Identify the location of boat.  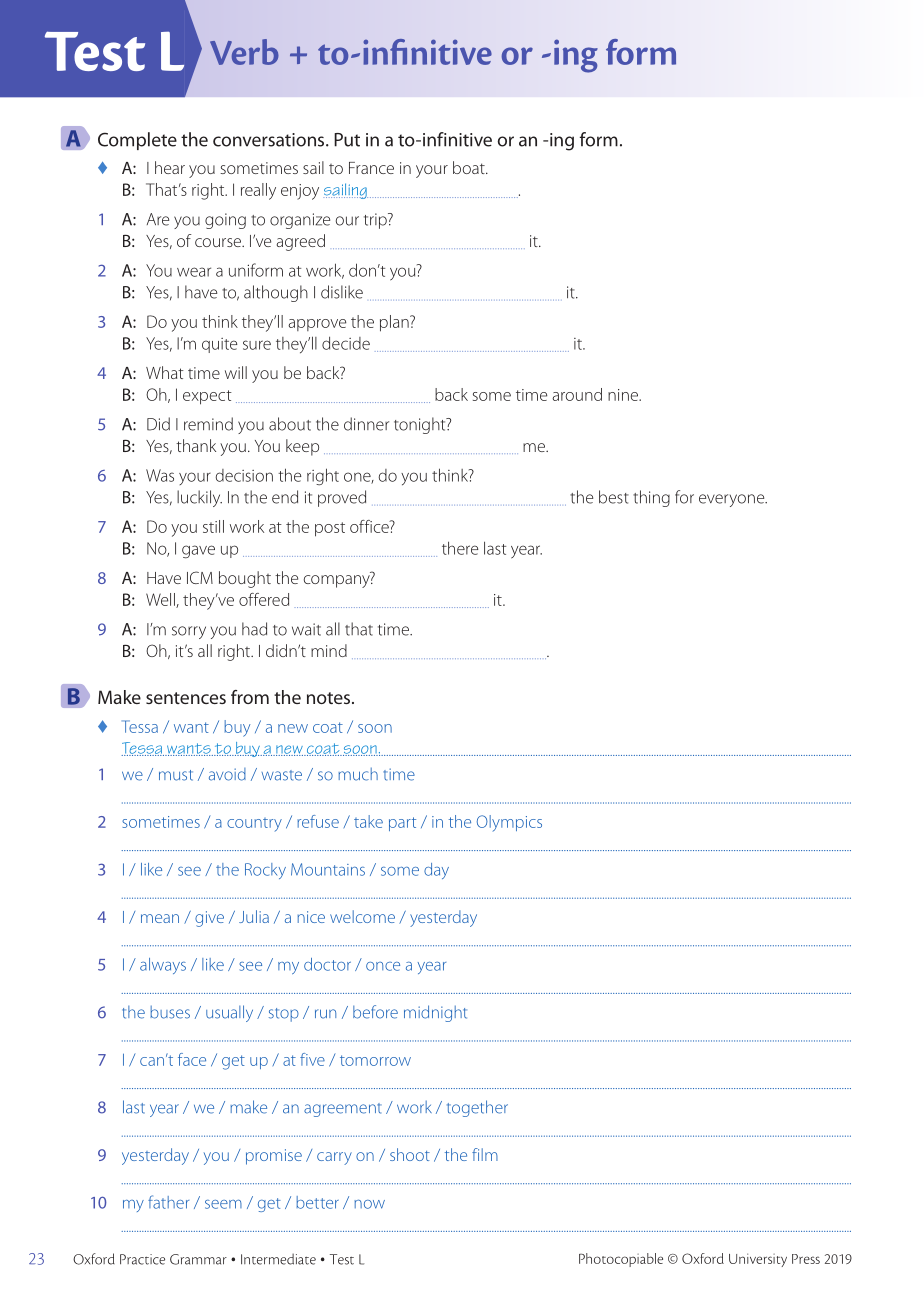
(470, 167).
